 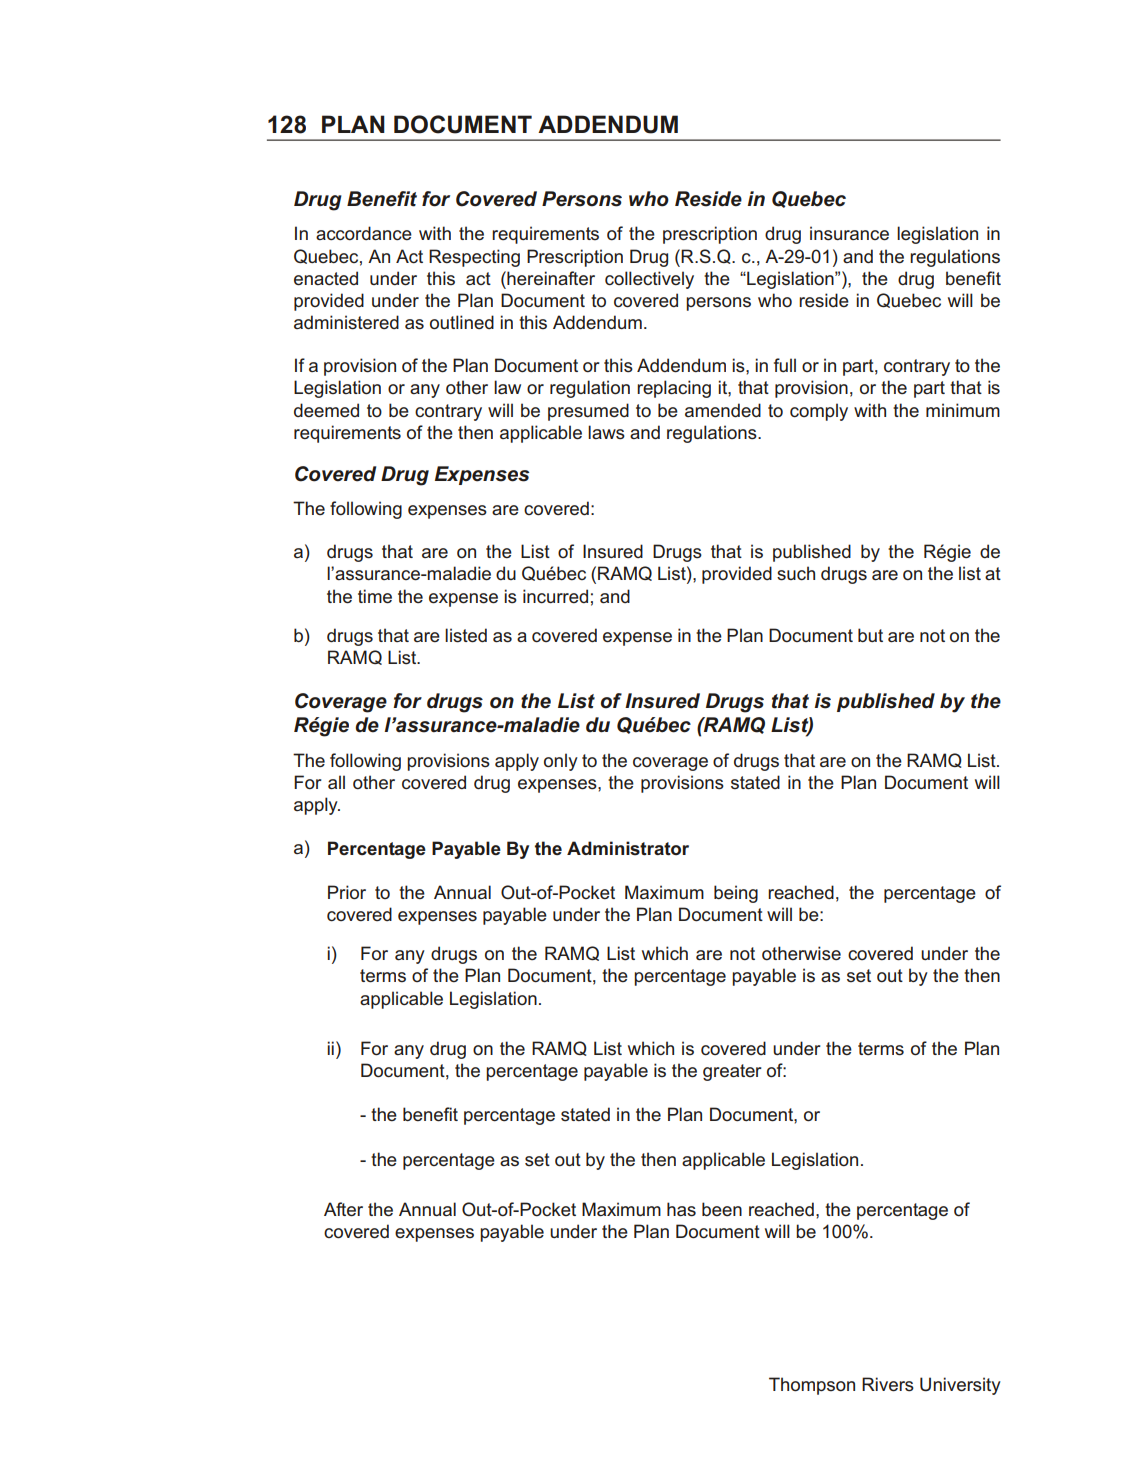 I want to click on accordance, so click(x=364, y=233).
